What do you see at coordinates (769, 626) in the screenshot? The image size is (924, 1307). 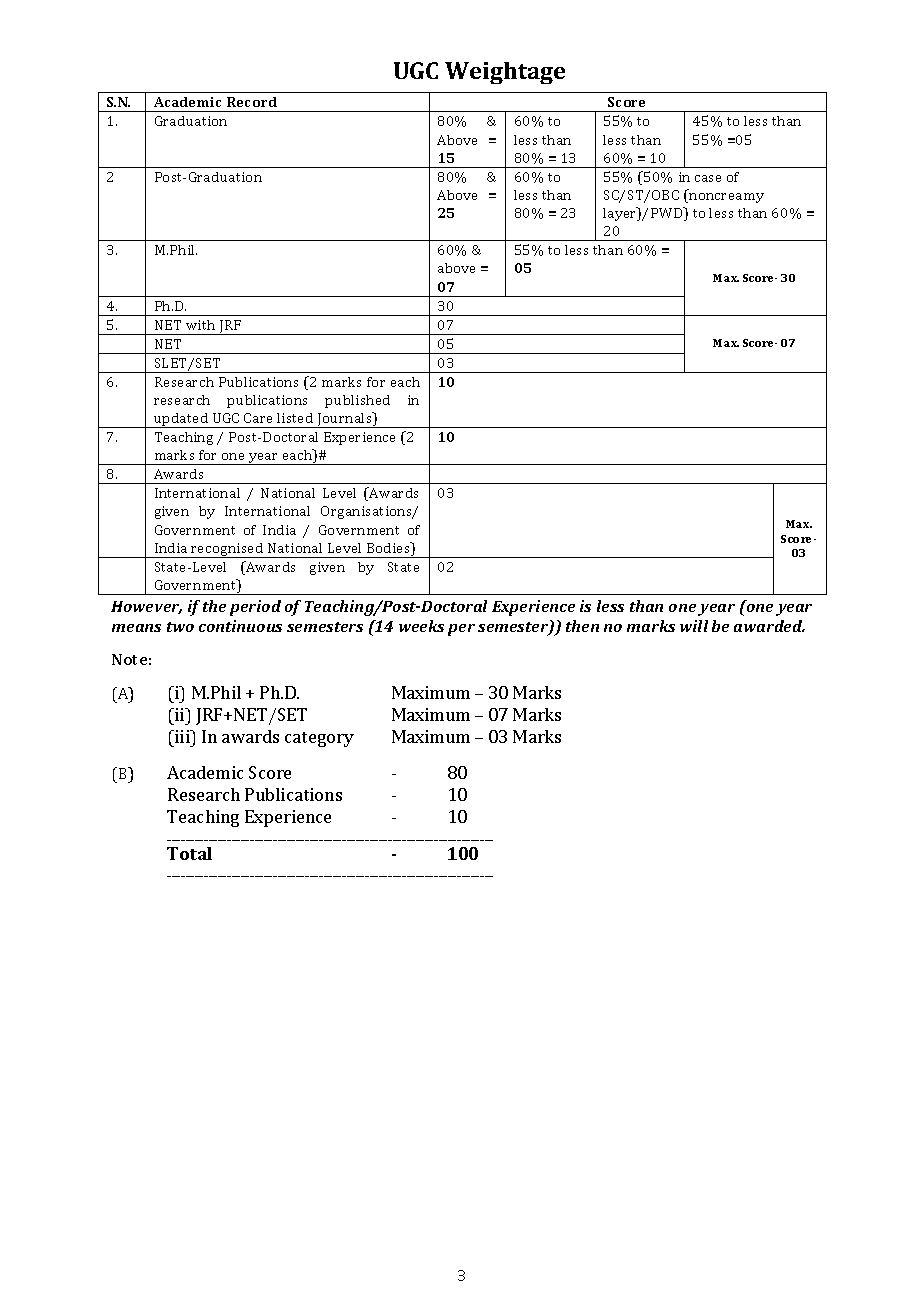 I see `awarded` at bounding box center [769, 626].
